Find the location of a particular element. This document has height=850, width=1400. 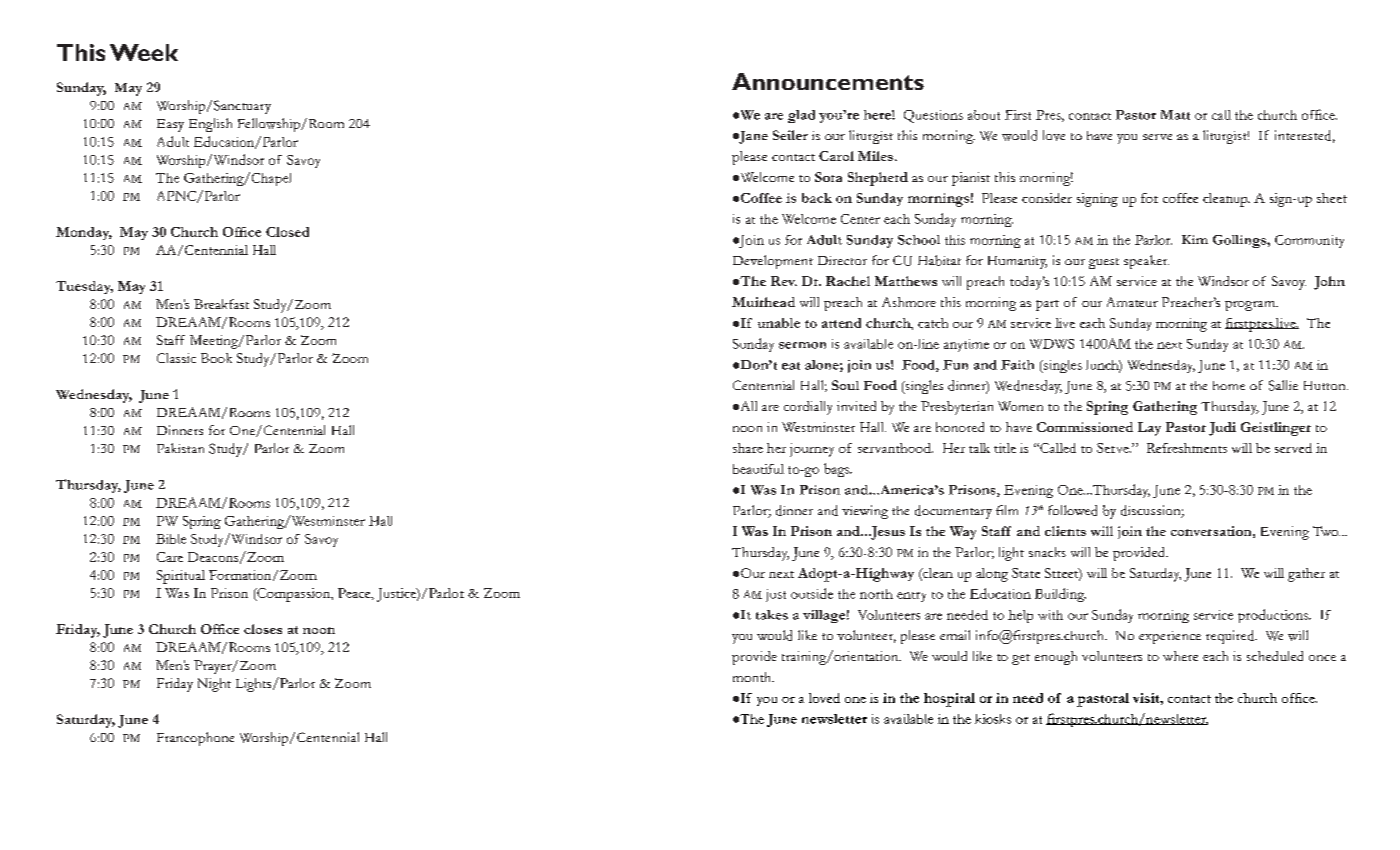

Development is located at coordinates (773, 262).
